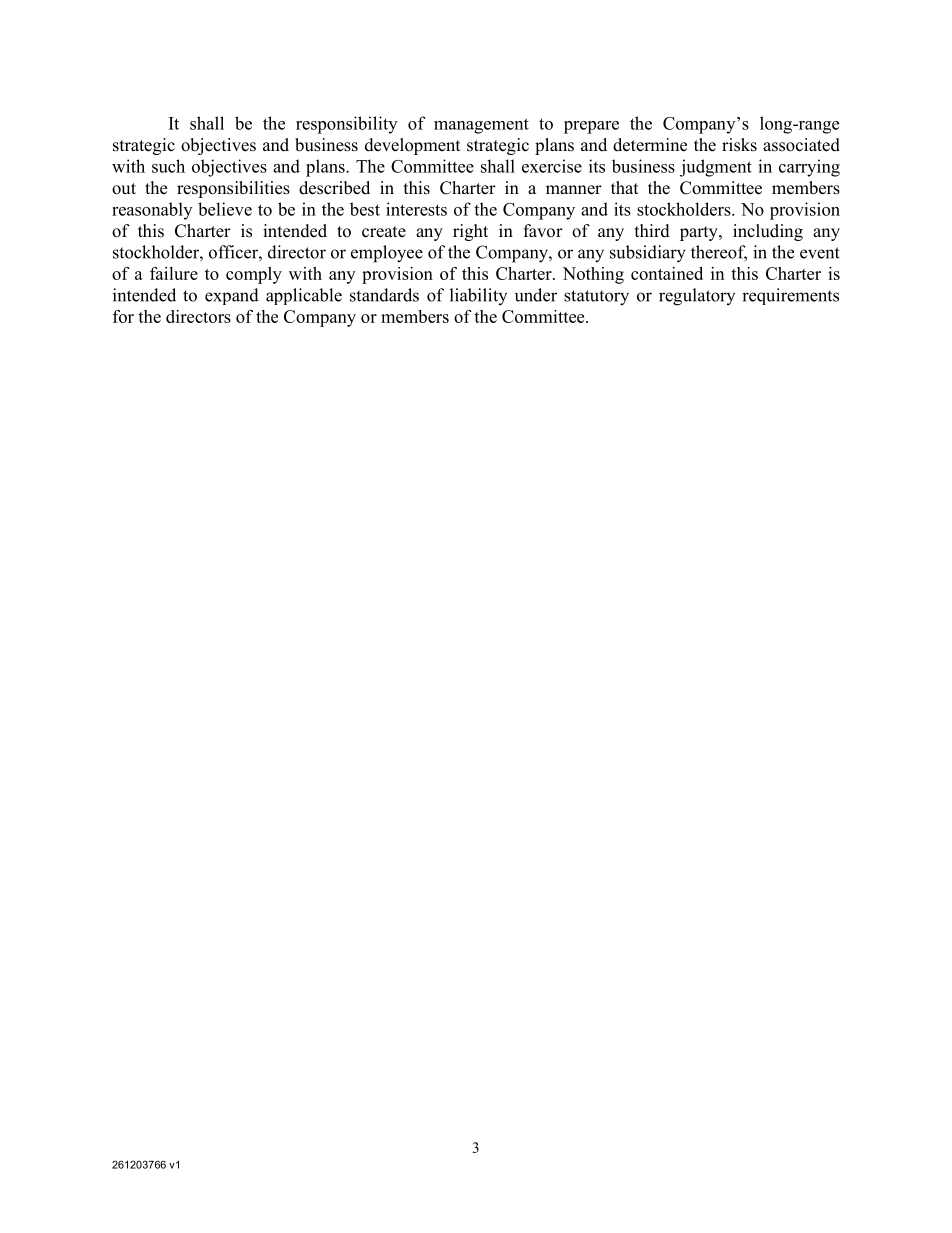 The height and width of the screenshot is (1233, 952). I want to click on for, so click(123, 316).
